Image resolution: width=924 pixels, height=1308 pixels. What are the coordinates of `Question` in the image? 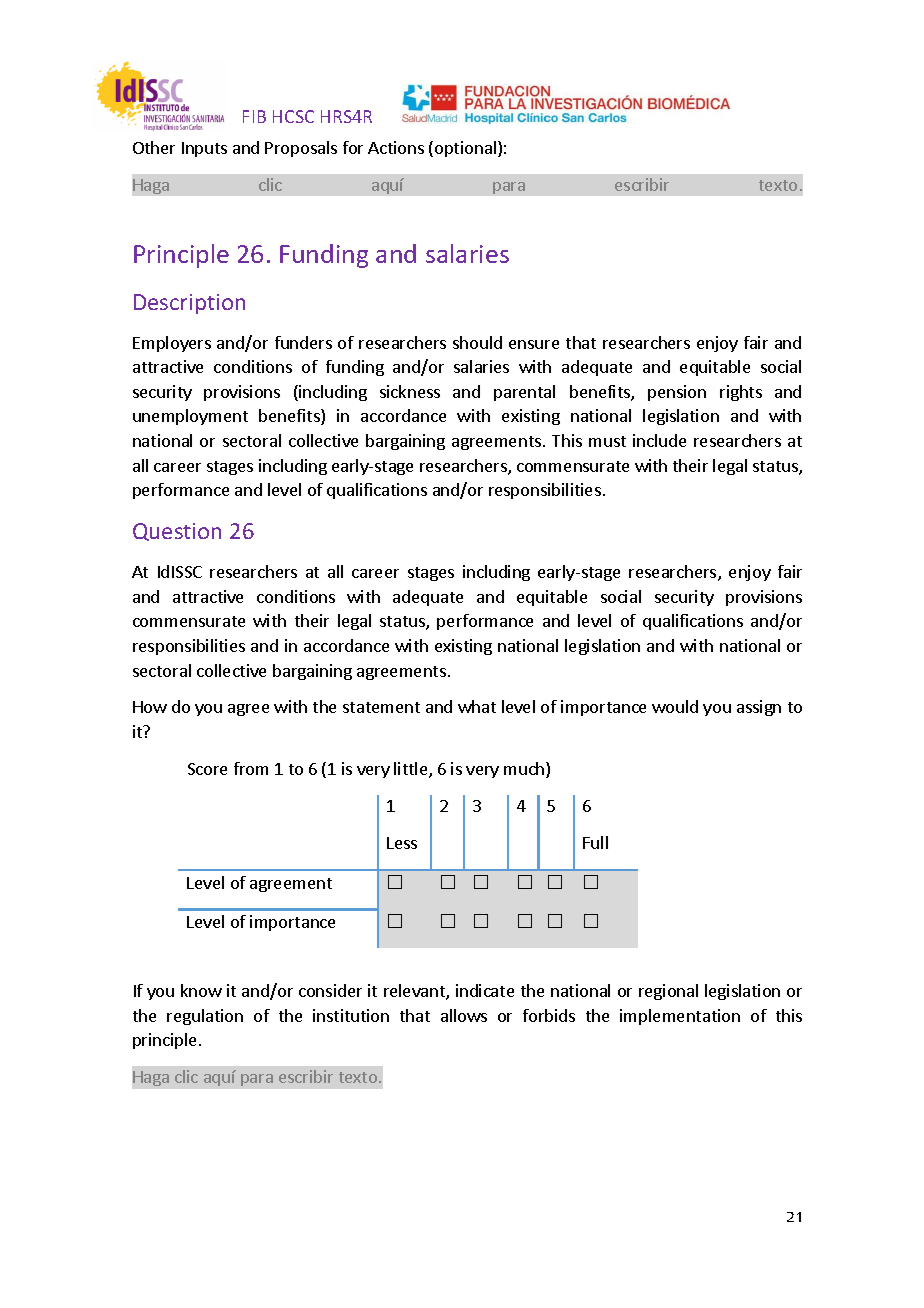 It's located at (177, 532).
